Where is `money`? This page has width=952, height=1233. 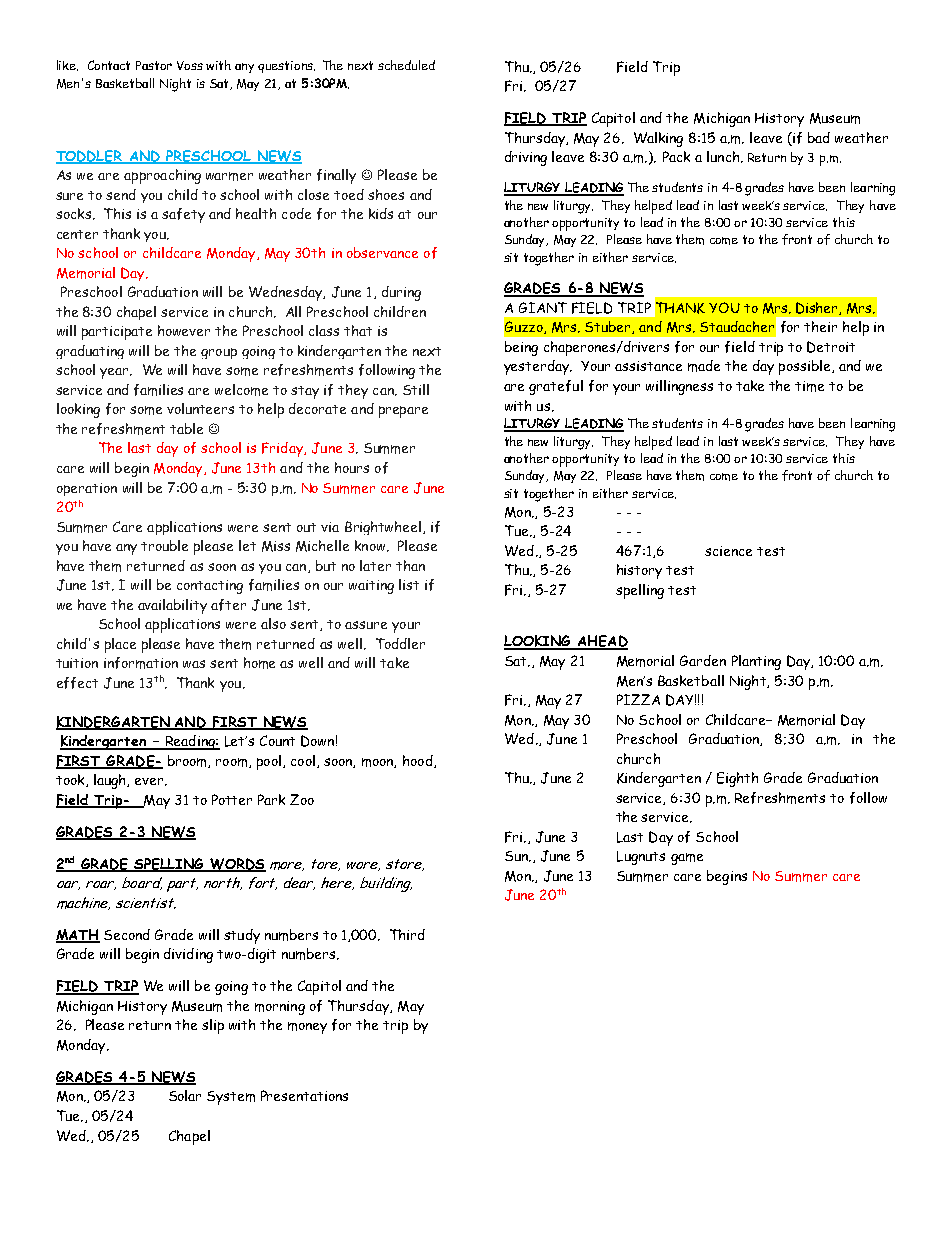 money is located at coordinates (307, 1028).
